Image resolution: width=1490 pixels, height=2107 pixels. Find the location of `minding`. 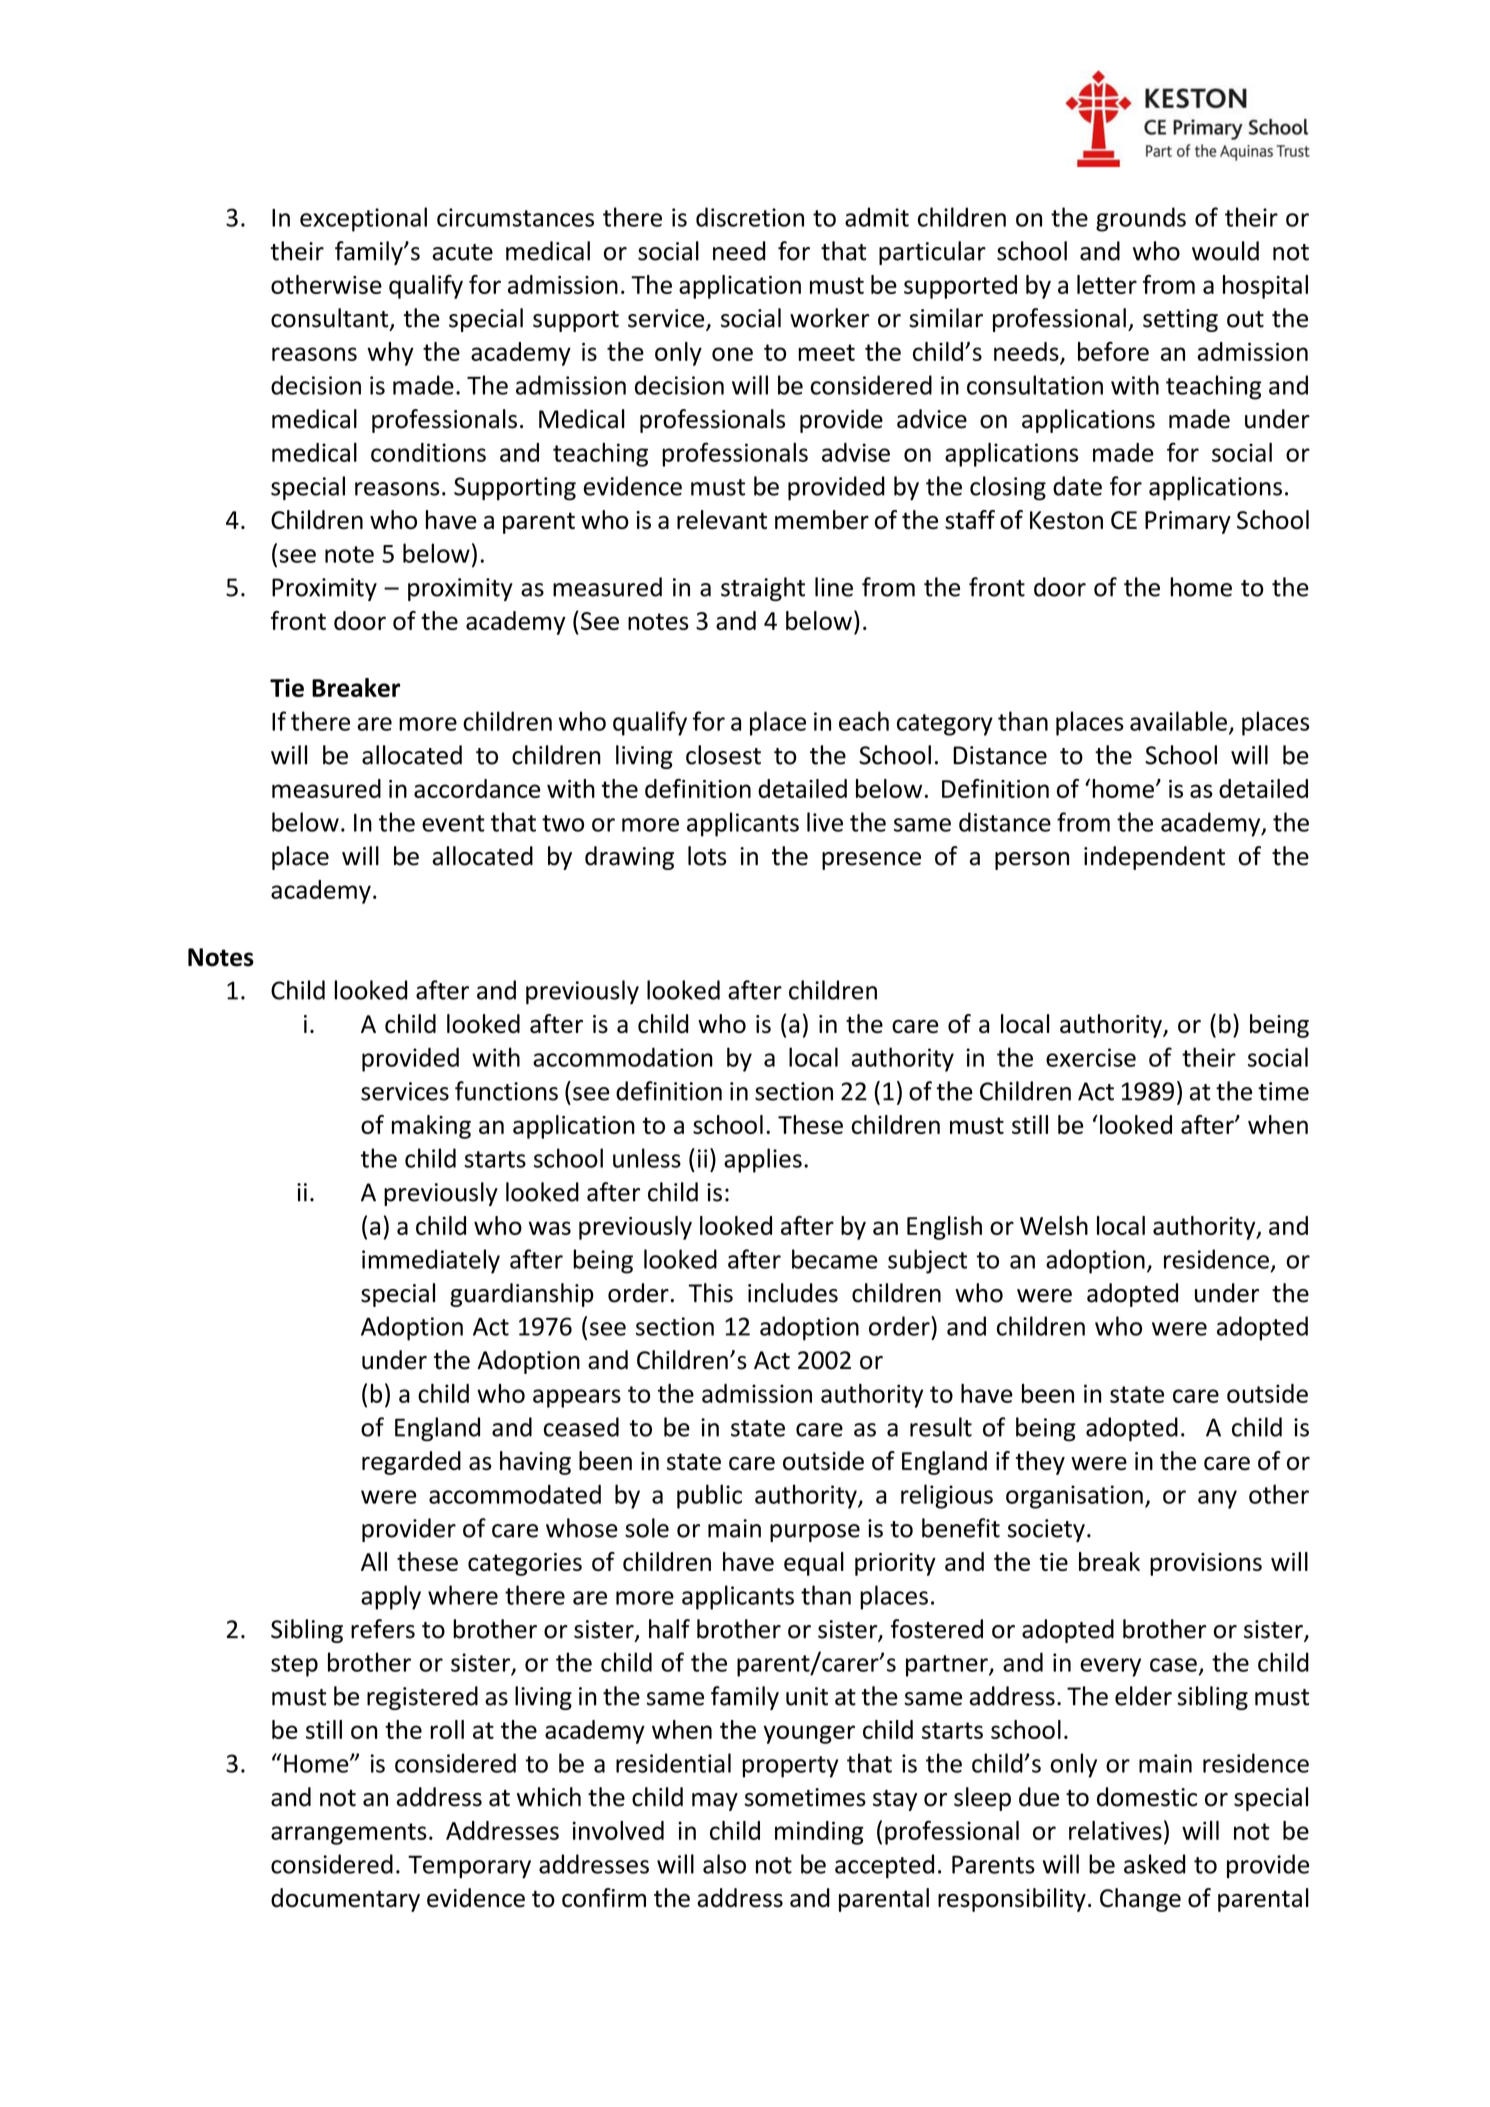

minding is located at coordinates (819, 1833).
